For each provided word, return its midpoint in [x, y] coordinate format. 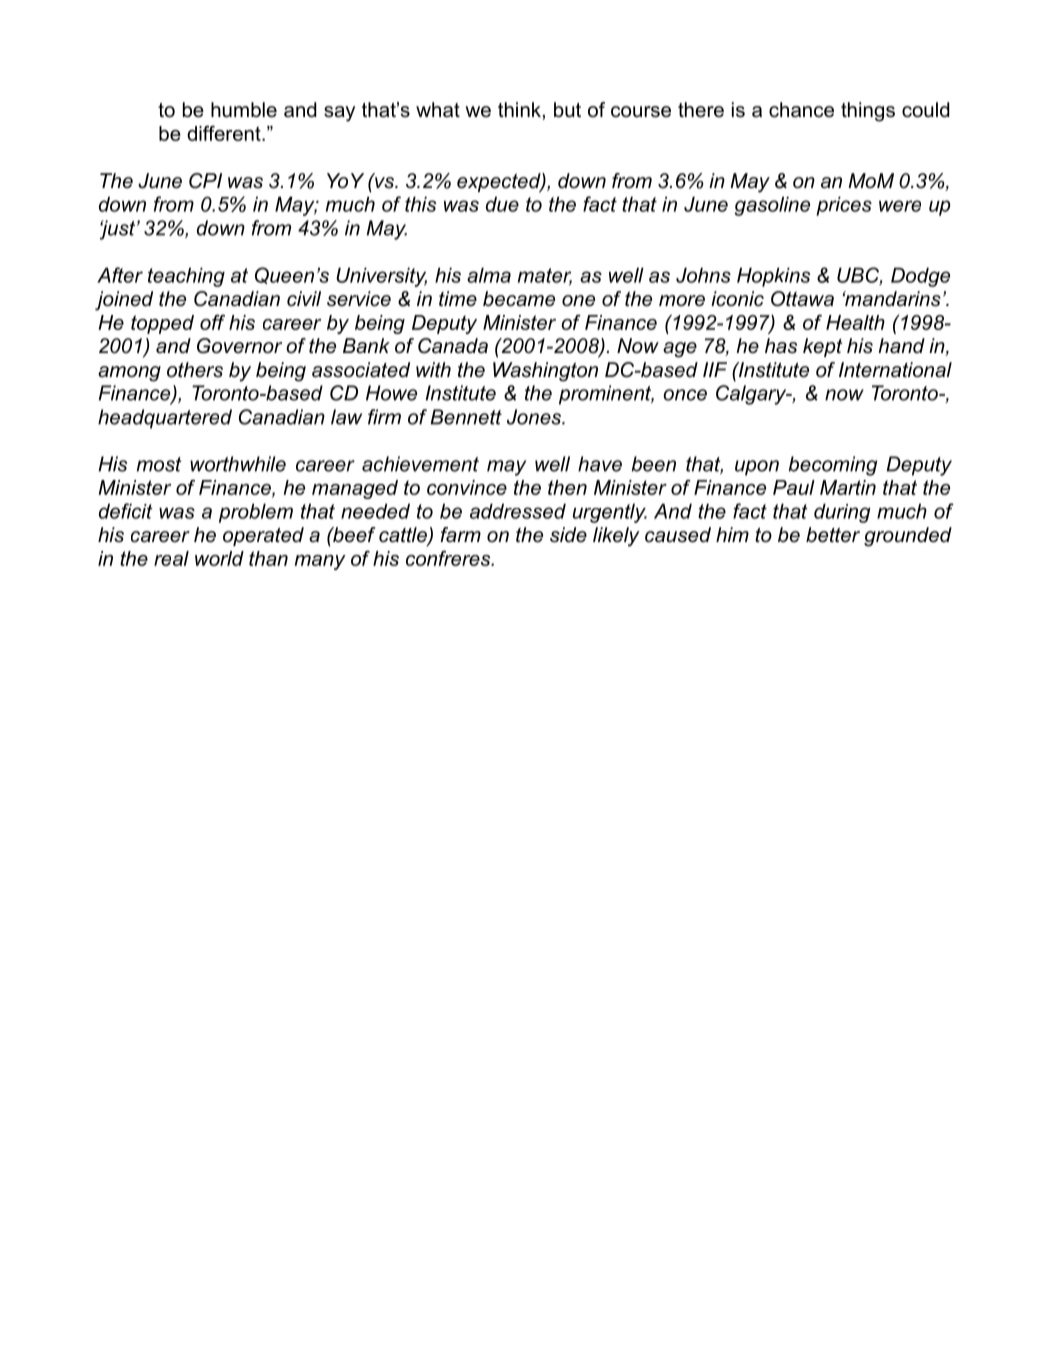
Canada [453, 346]
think [519, 109]
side [568, 535]
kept [822, 347]
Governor [239, 346]
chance [801, 110]
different [225, 133]
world [219, 558]
